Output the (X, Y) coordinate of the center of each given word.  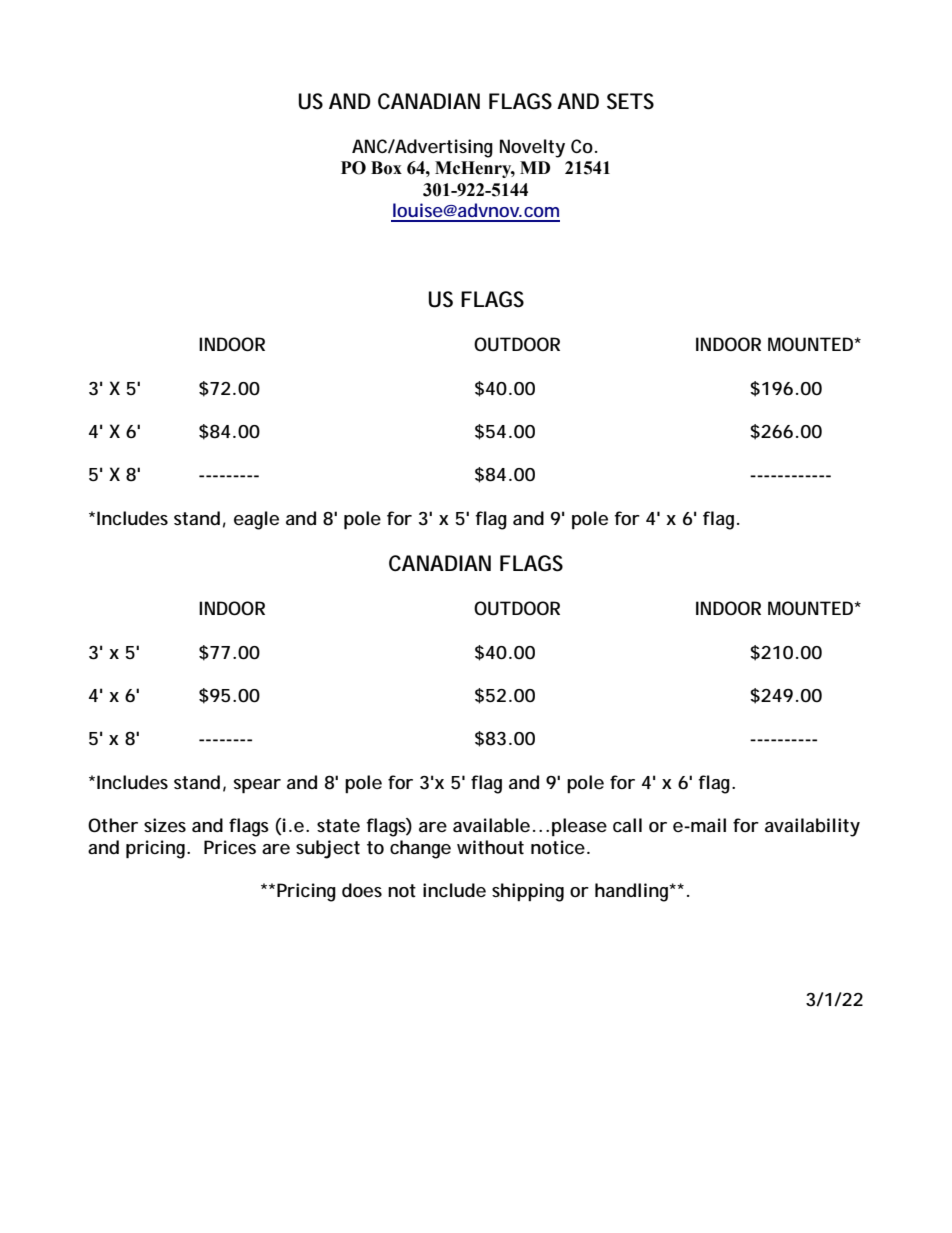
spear (257, 786)
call (627, 825)
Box (386, 168)
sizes (165, 825)
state (338, 826)
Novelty (532, 148)
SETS (630, 101)
